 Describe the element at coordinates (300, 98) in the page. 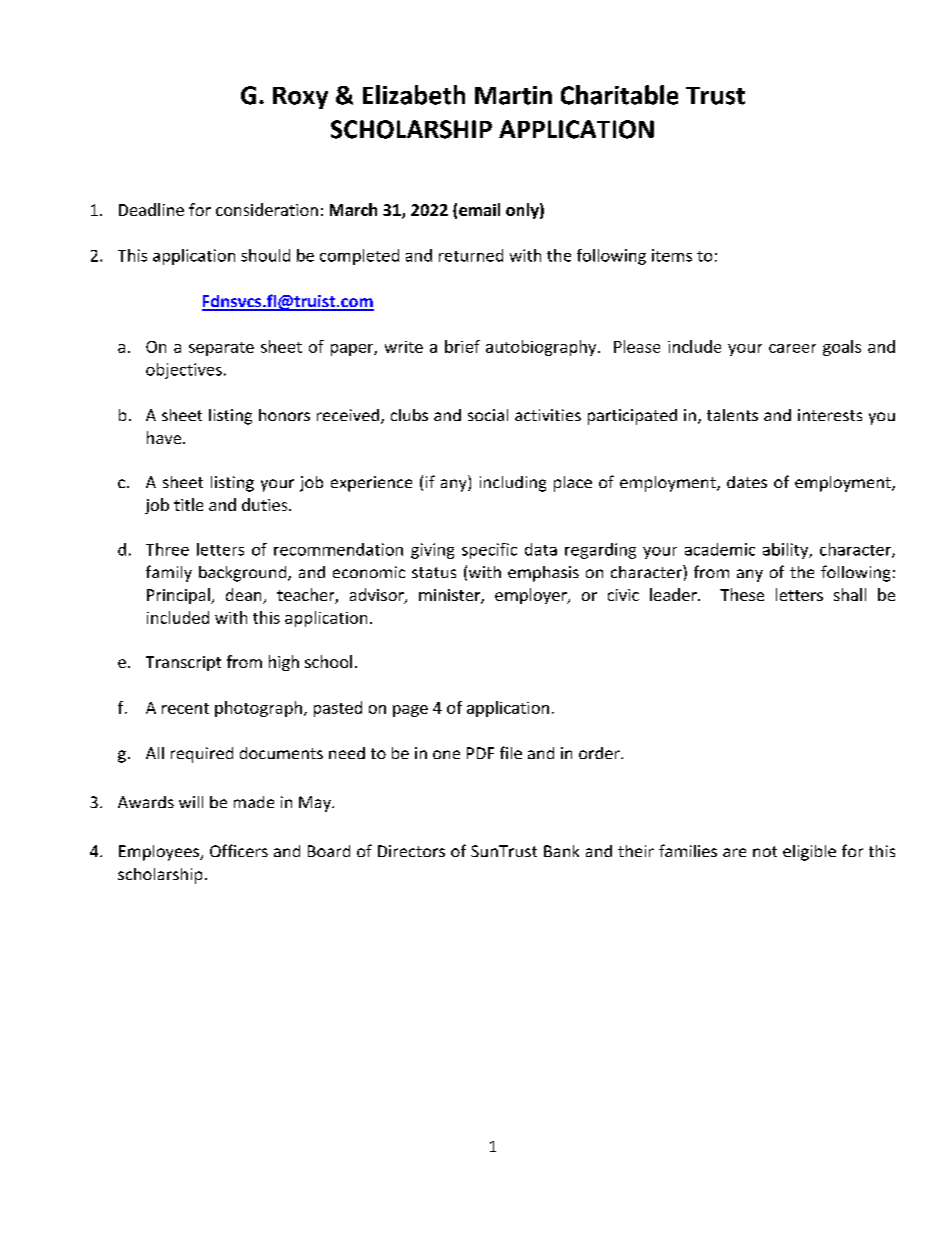

I see `Roxy` at that location.
